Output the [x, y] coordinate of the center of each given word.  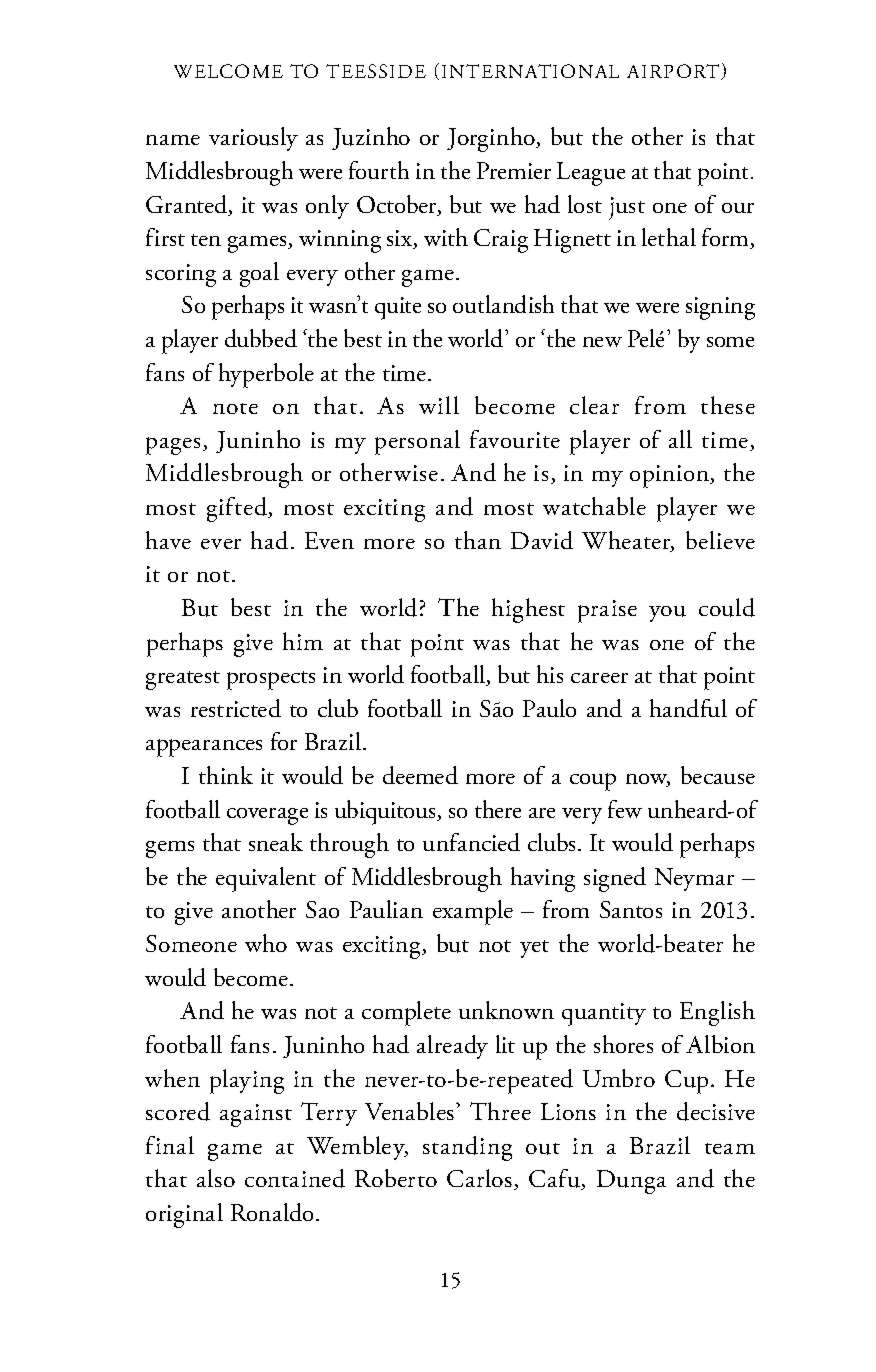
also [216, 1178]
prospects [271, 680]
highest [528, 610]
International [530, 71]
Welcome [228, 71]
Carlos [481, 1179]
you [667, 614]
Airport [674, 72]
